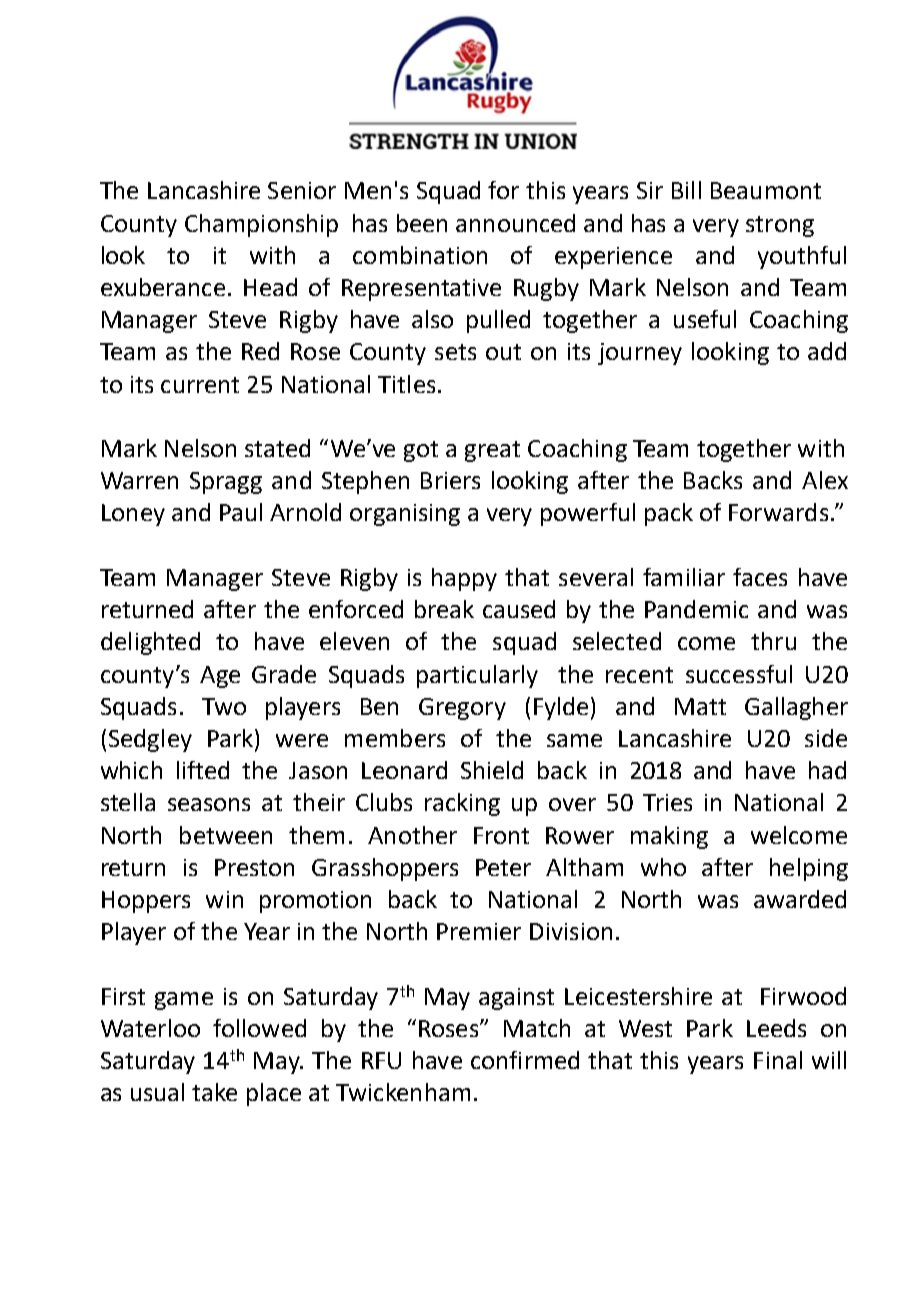 This document has height=1308, width=924. What do you see at coordinates (477, 676) in the document?
I see `particularly` at bounding box center [477, 676].
